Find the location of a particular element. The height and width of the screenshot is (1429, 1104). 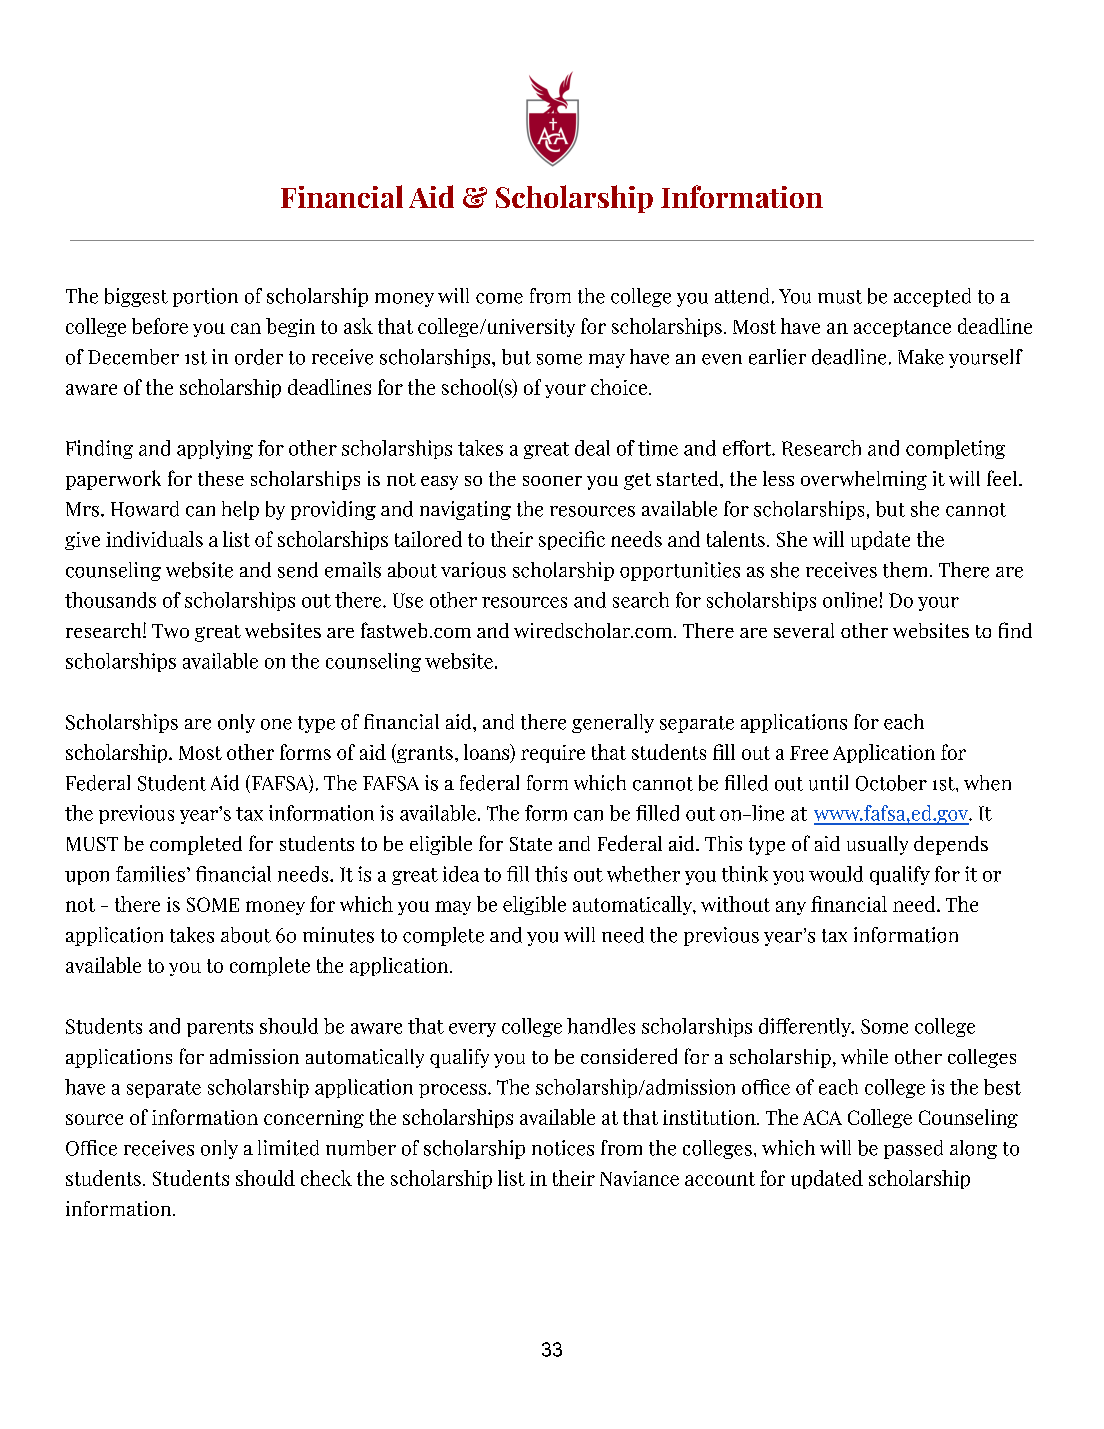

come is located at coordinates (499, 298).
